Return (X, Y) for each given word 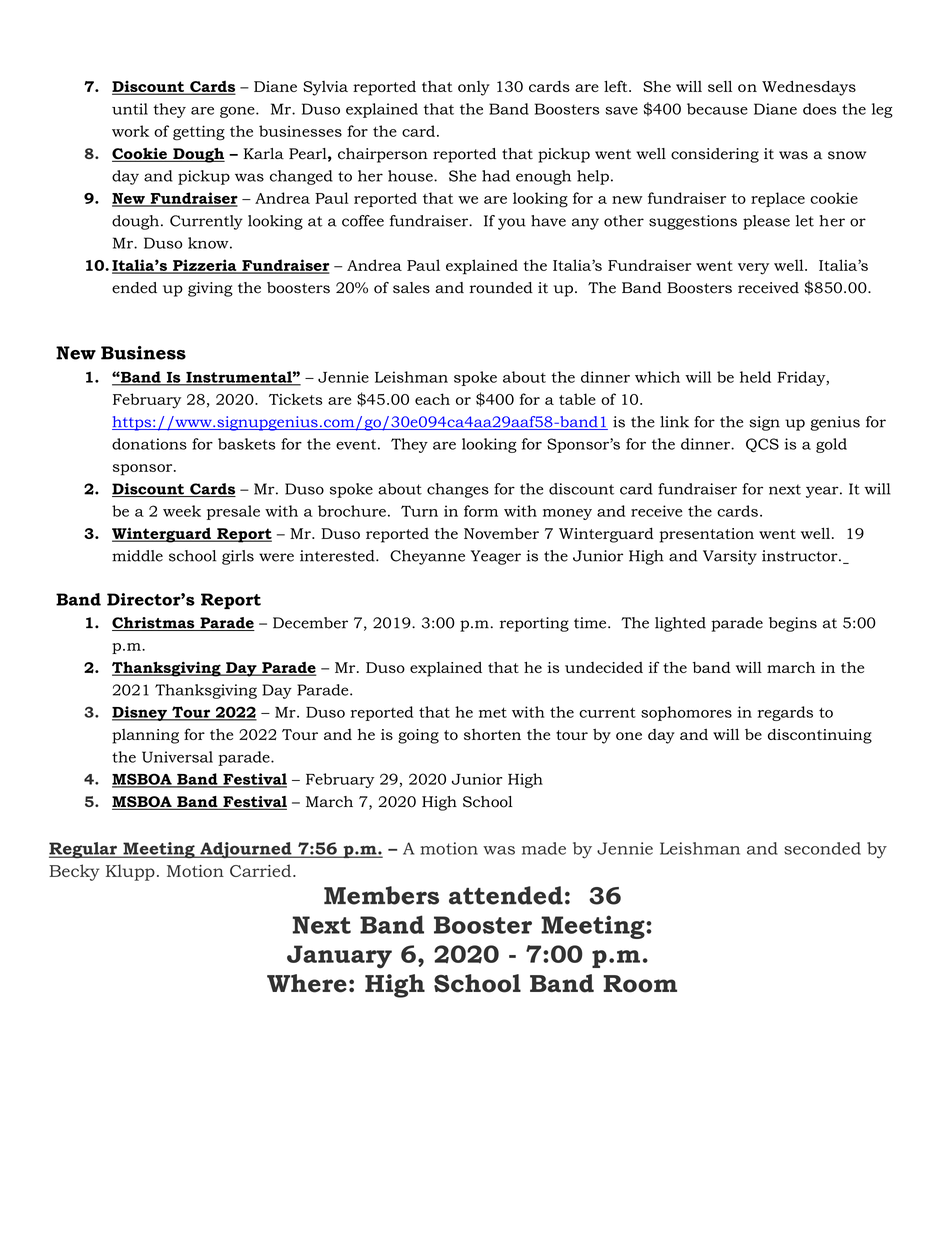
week (182, 511)
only (474, 88)
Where (307, 983)
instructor (801, 556)
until (130, 109)
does (819, 109)
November (501, 533)
